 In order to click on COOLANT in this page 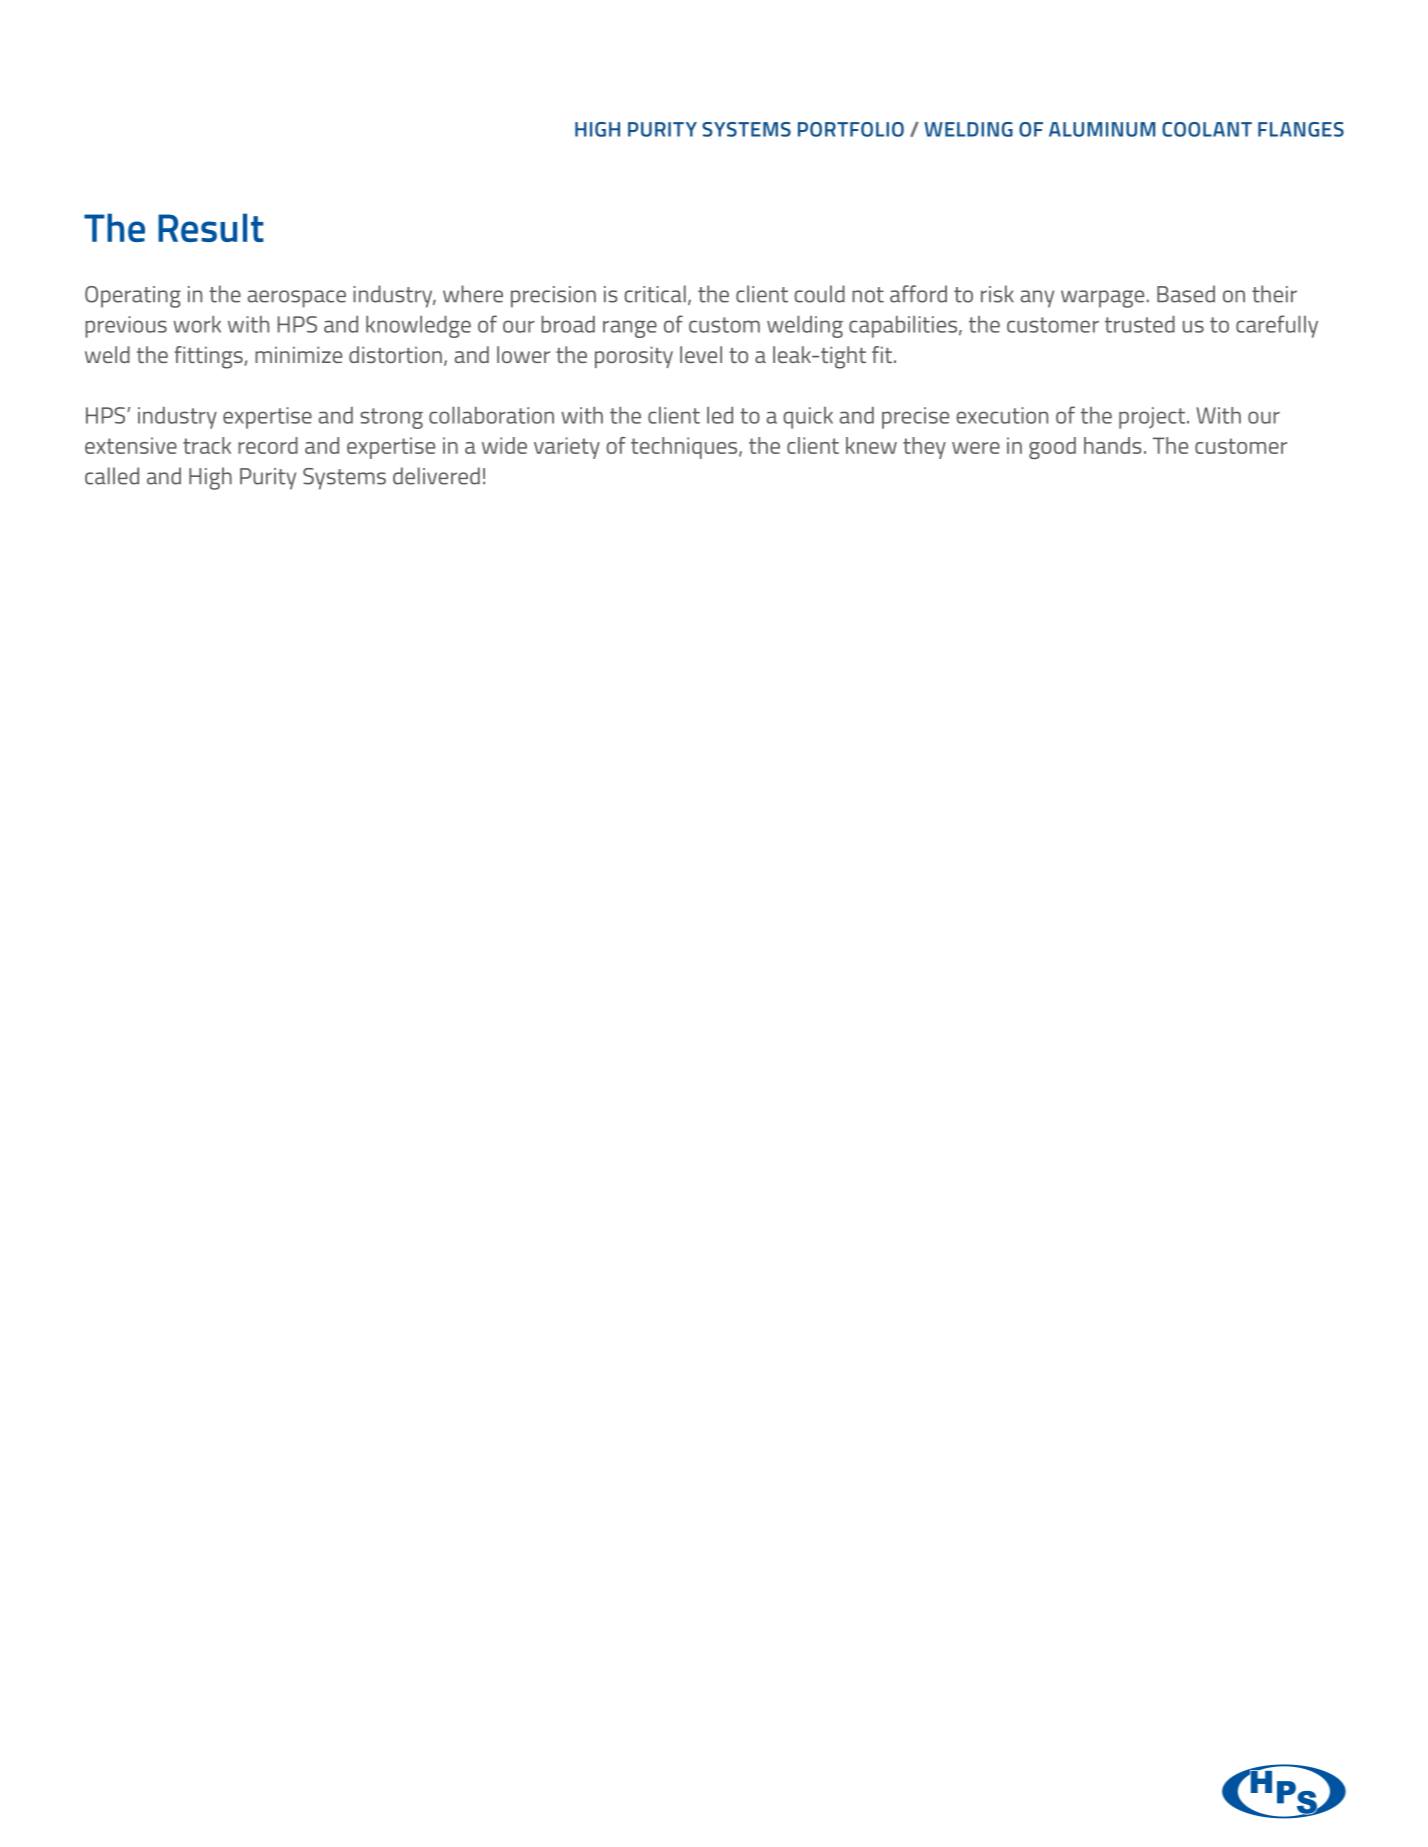, I will do `click(1207, 129)`.
